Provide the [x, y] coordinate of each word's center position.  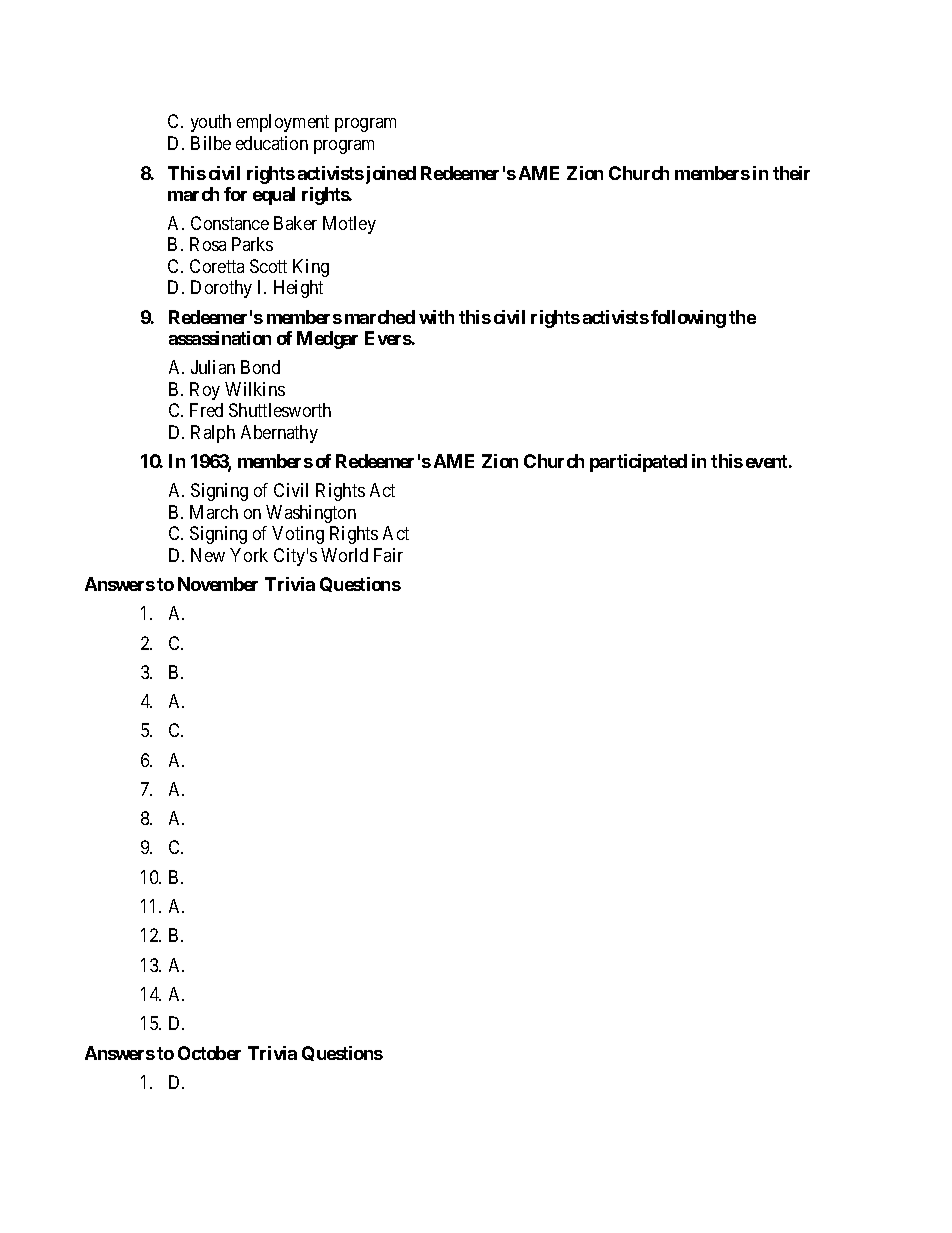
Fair [388, 555]
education [272, 143]
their [791, 173]
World [344, 555]
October [209, 1053]
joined [389, 175]
